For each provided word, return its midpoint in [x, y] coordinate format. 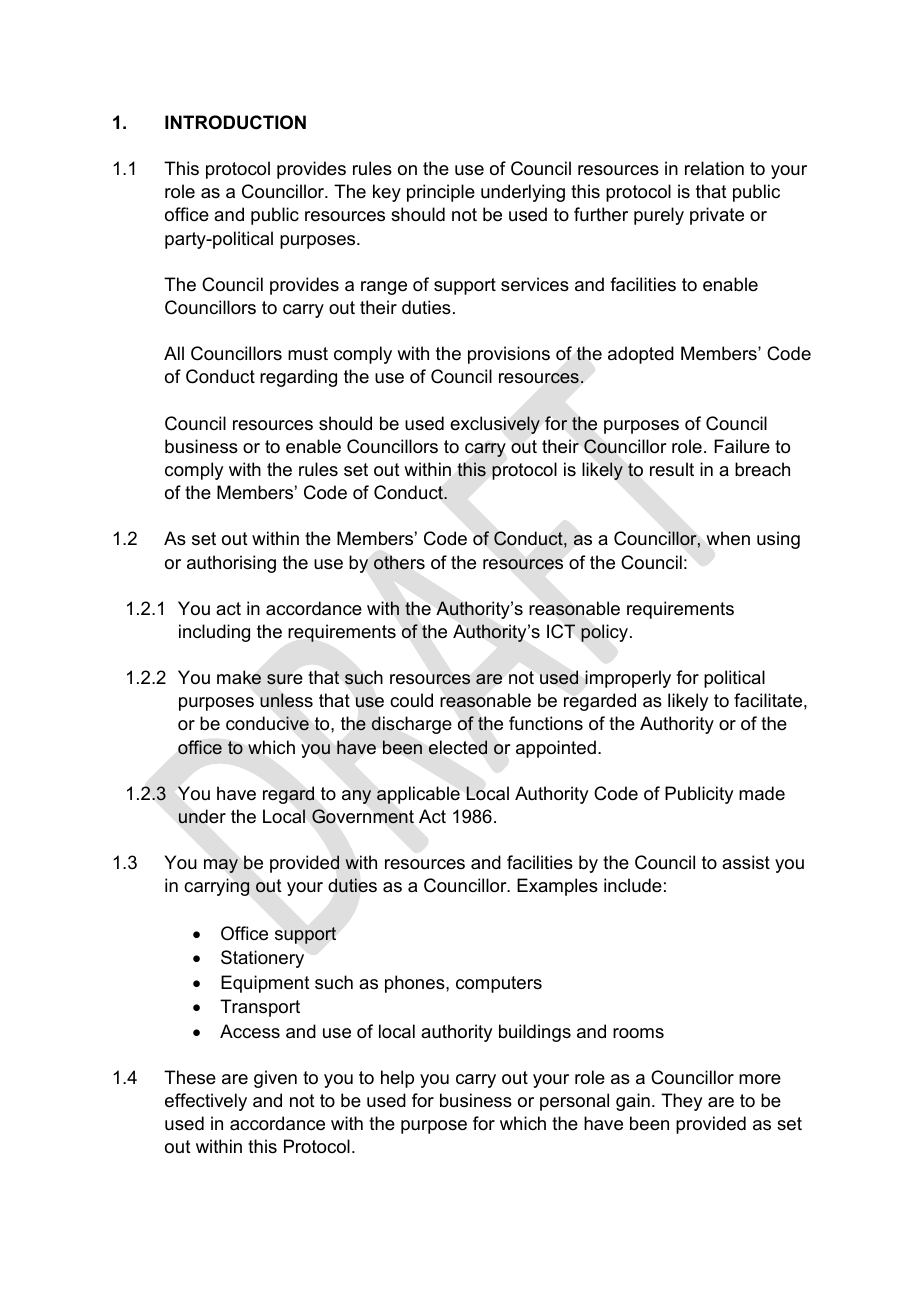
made [762, 793]
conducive [267, 723]
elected [458, 747]
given [275, 1079]
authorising [231, 564]
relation [714, 168]
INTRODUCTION [235, 122]
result [672, 469]
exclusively [495, 425]
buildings [535, 1033]
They [681, 1102]
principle [441, 193]
